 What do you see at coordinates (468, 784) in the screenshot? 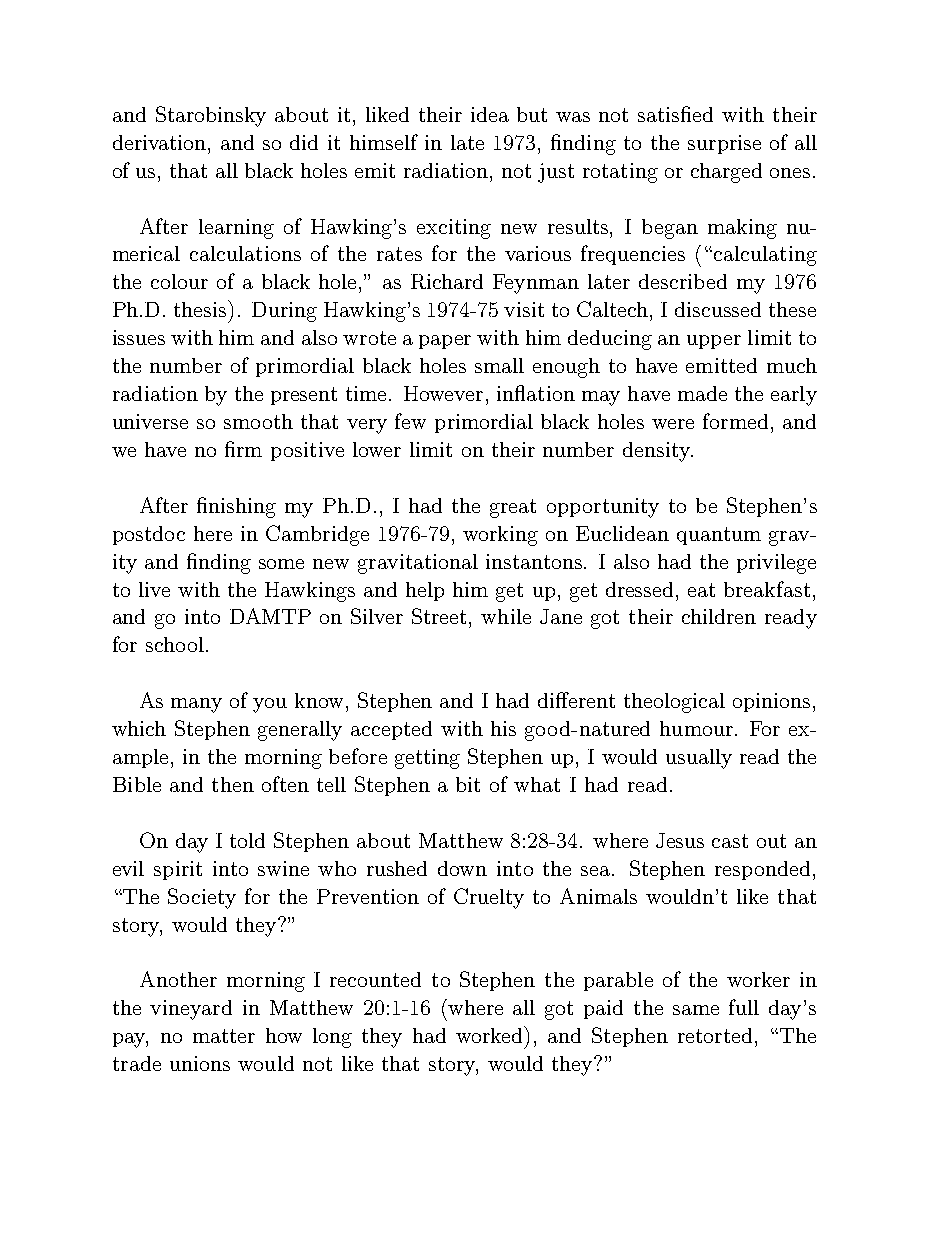
I see `bit` at bounding box center [468, 784].
